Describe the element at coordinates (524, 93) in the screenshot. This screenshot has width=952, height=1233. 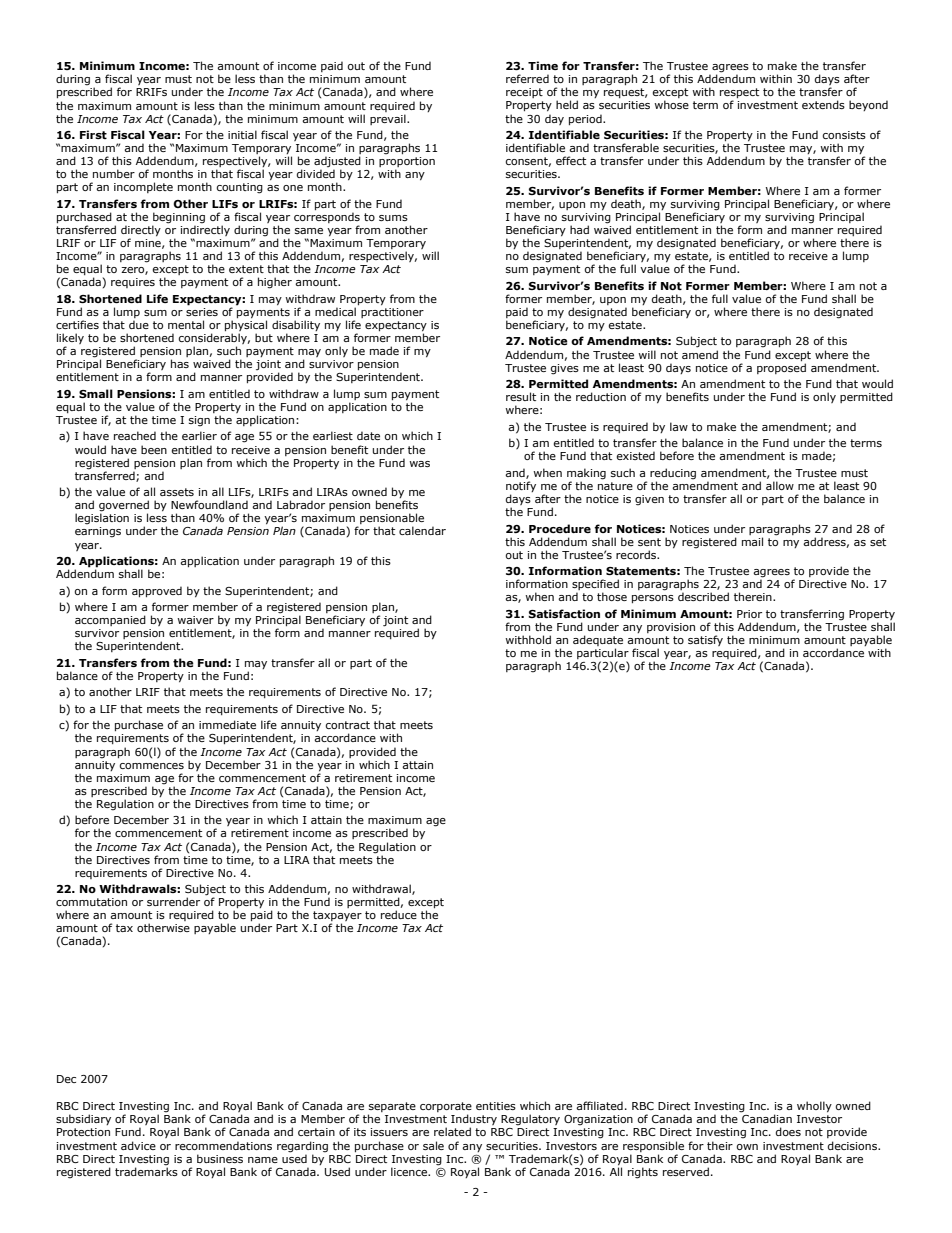
I see `receipt` at that location.
